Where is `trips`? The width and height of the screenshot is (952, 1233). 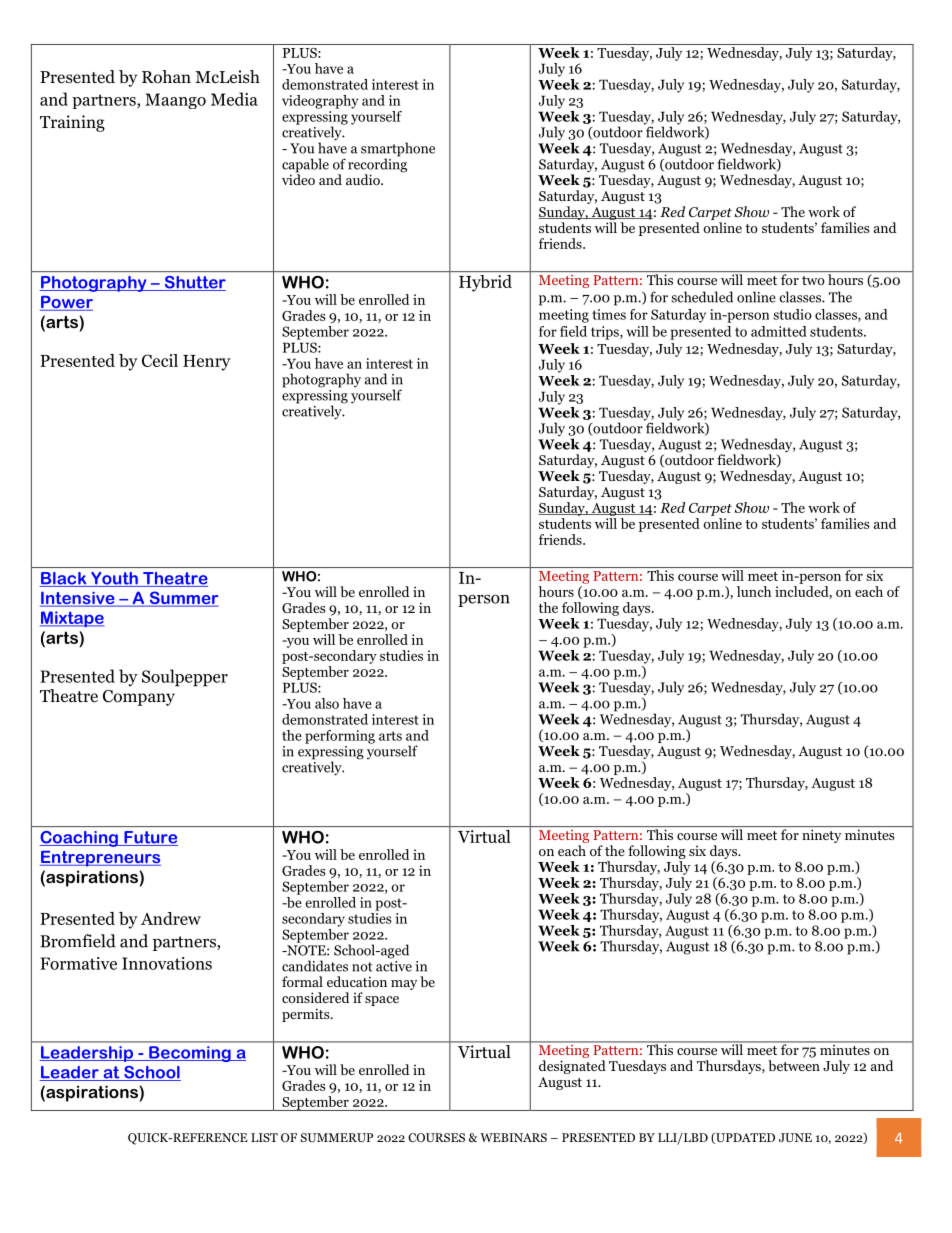
trips is located at coordinates (606, 333).
